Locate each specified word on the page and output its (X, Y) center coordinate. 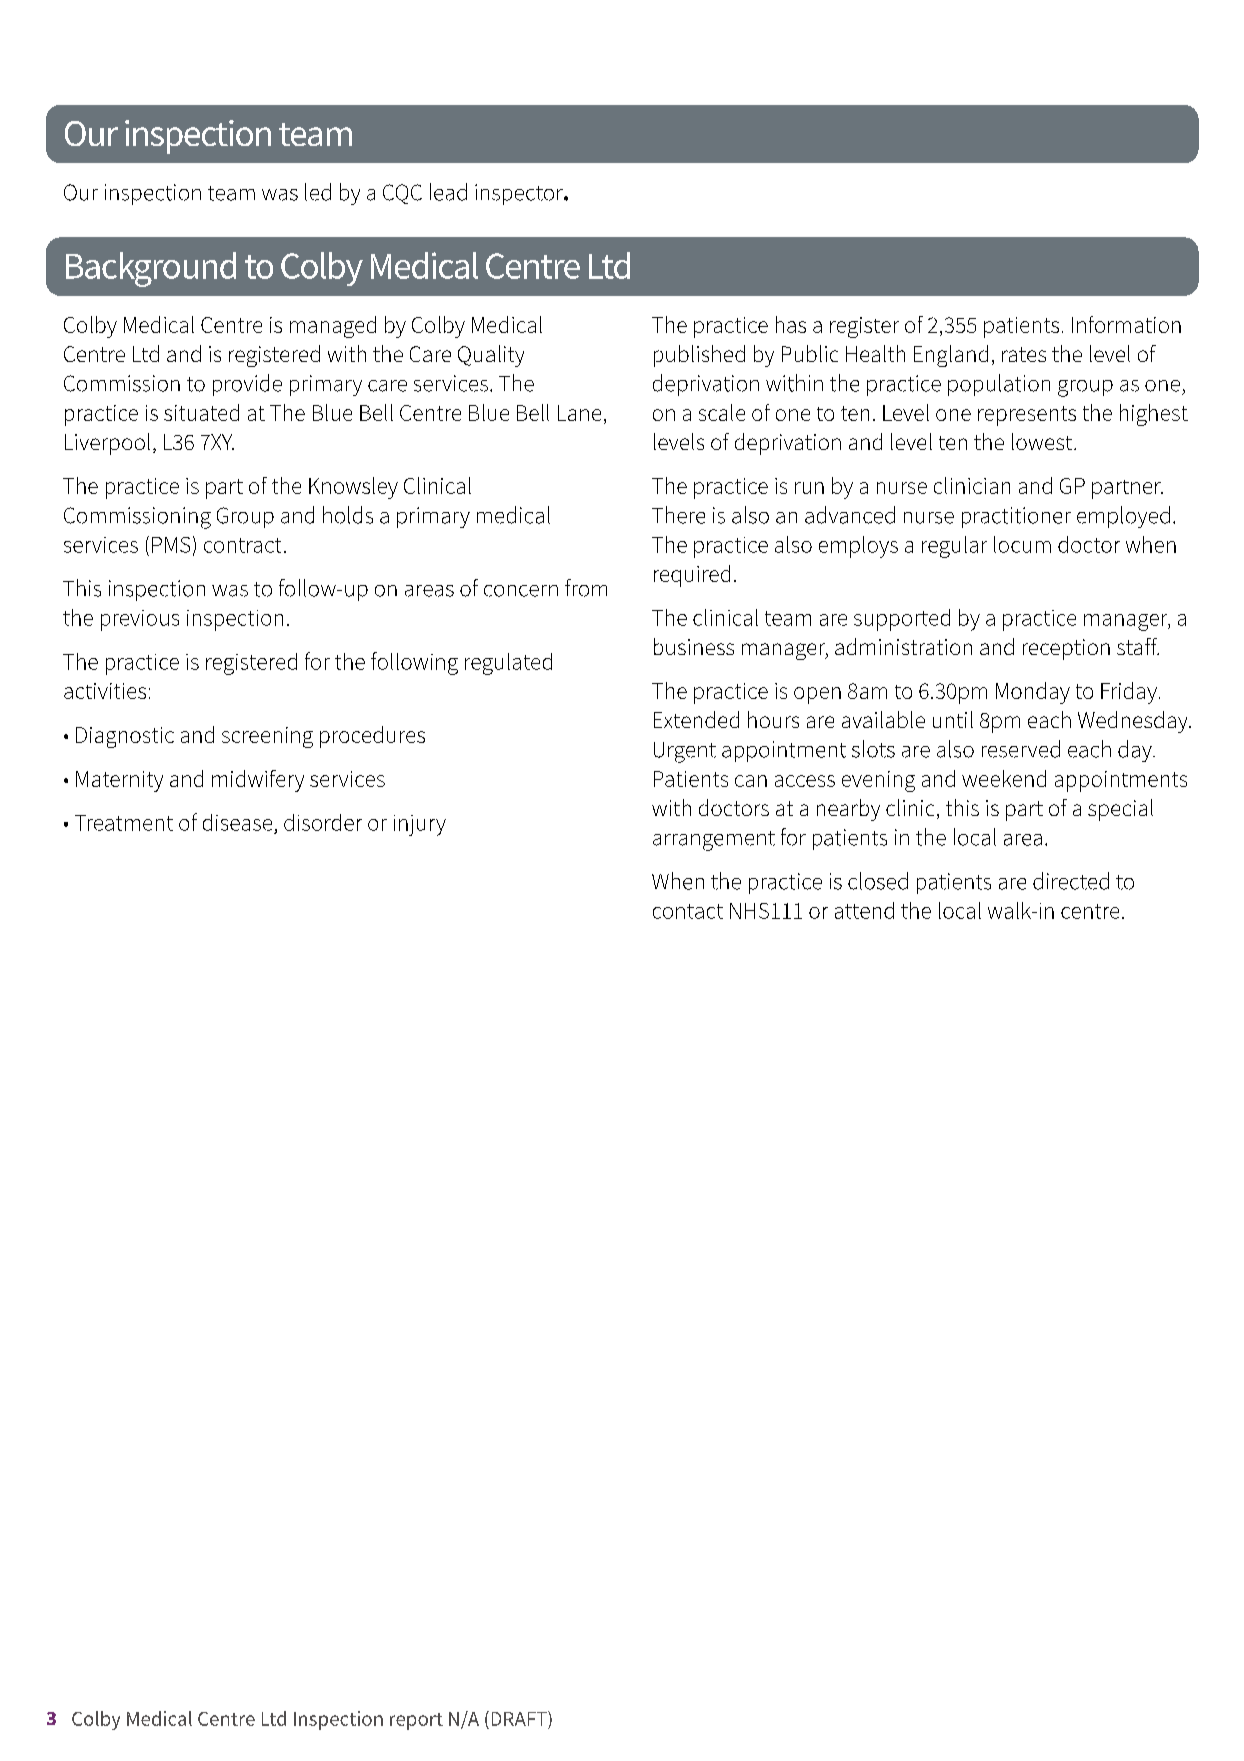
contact (688, 911)
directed (1071, 881)
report (416, 1721)
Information (1126, 324)
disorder (323, 822)
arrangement (714, 841)
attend (864, 910)
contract (242, 545)
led (318, 192)
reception (1066, 649)
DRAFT (520, 1718)
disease (237, 822)
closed (878, 881)
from (586, 588)
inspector (520, 194)
